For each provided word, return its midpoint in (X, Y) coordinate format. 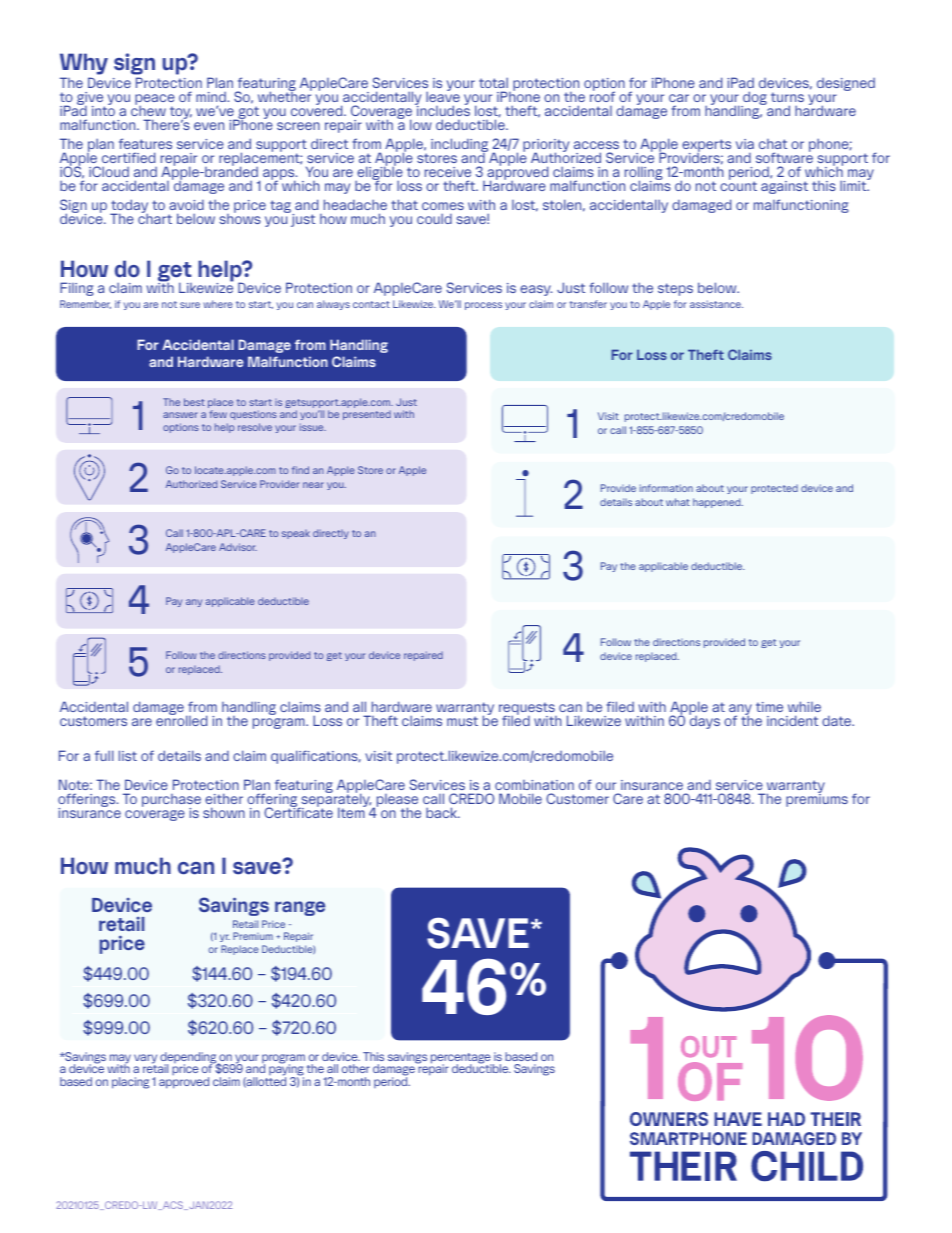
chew (148, 110)
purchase (171, 802)
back (442, 812)
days (704, 721)
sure (190, 305)
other (356, 1068)
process (483, 306)
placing (130, 1083)
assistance (716, 304)
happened (718, 503)
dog (754, 99)
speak (296, 534)
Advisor (238, 547)
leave (443, 96)
